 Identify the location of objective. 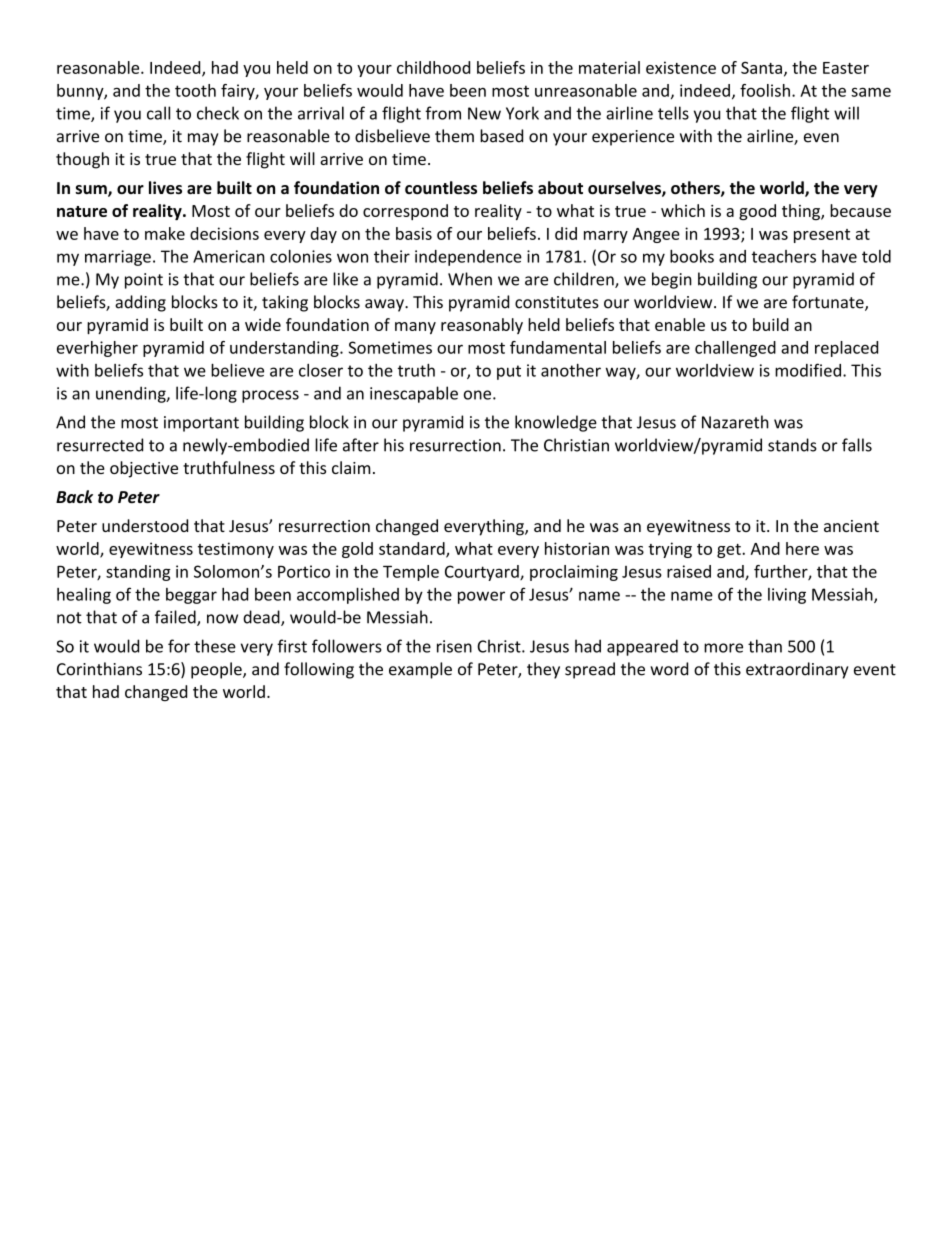
(144, 469).
